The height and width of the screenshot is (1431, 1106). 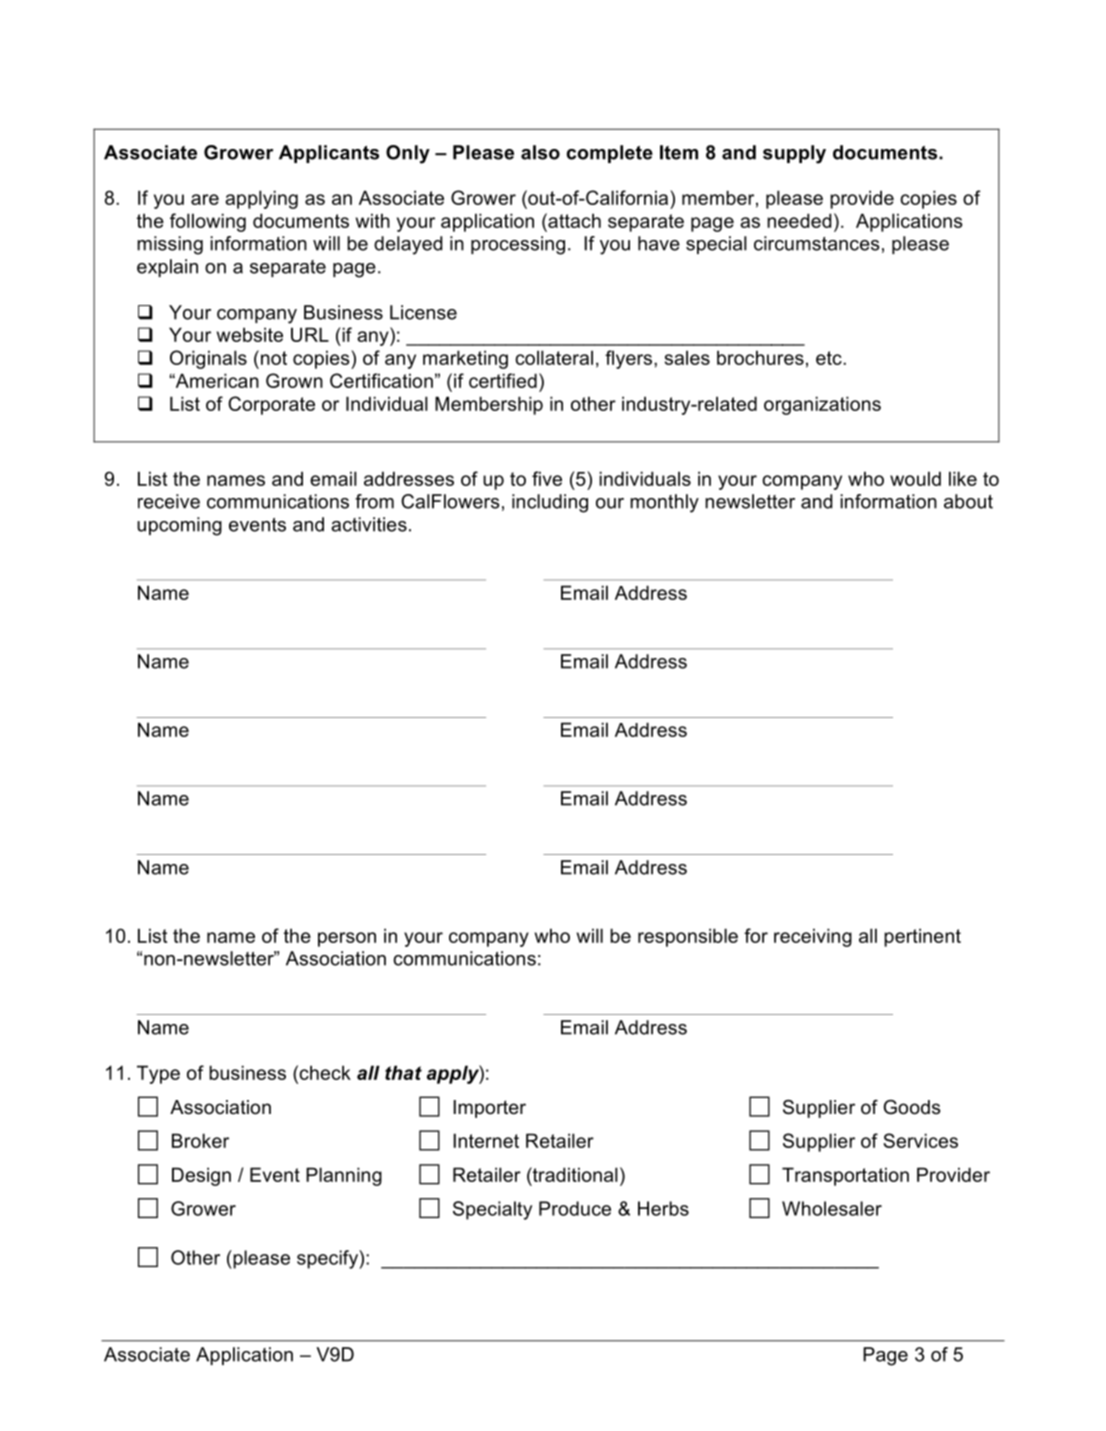 What do you see at coordinates (968, 501) in the screenshot?
I see `about` at bounding box center [968, 501].
